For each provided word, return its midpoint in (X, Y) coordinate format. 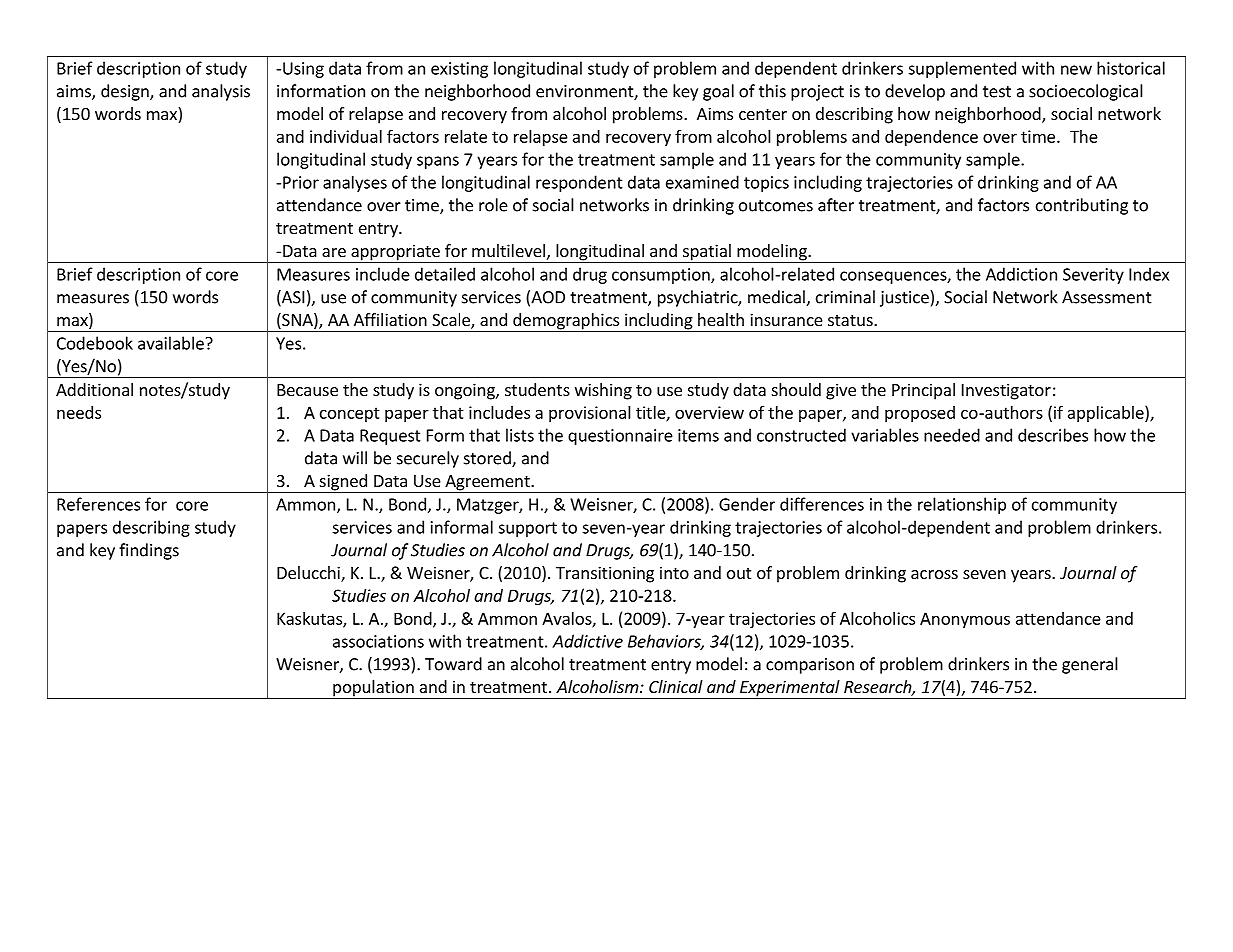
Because (307, 390)
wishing (603, 391)
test (997, 92)
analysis (221, 92)
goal (718, 92)
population (373, 689)
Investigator (1006, 391)
